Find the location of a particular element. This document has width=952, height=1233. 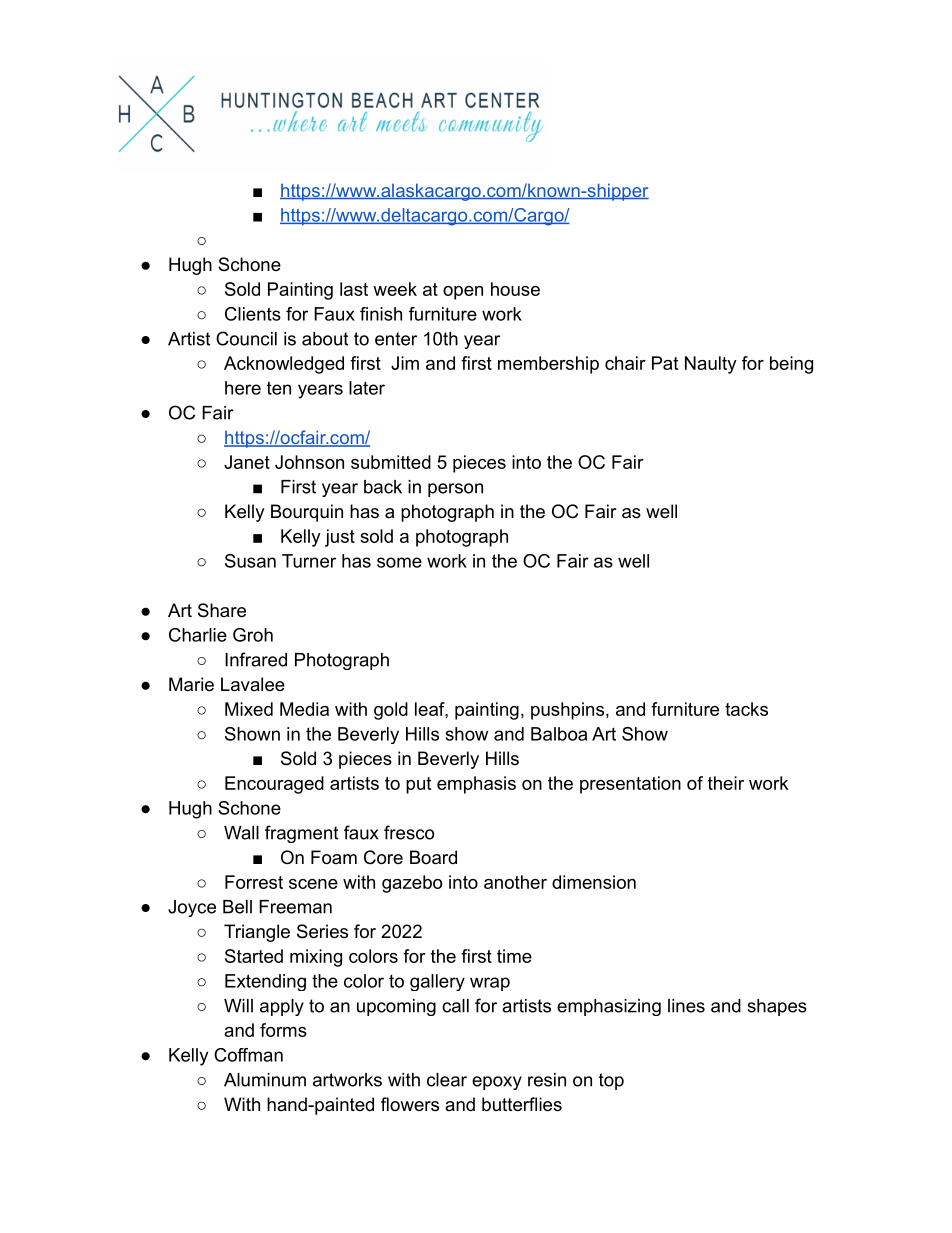

some is located at coordinates (399, 562).
